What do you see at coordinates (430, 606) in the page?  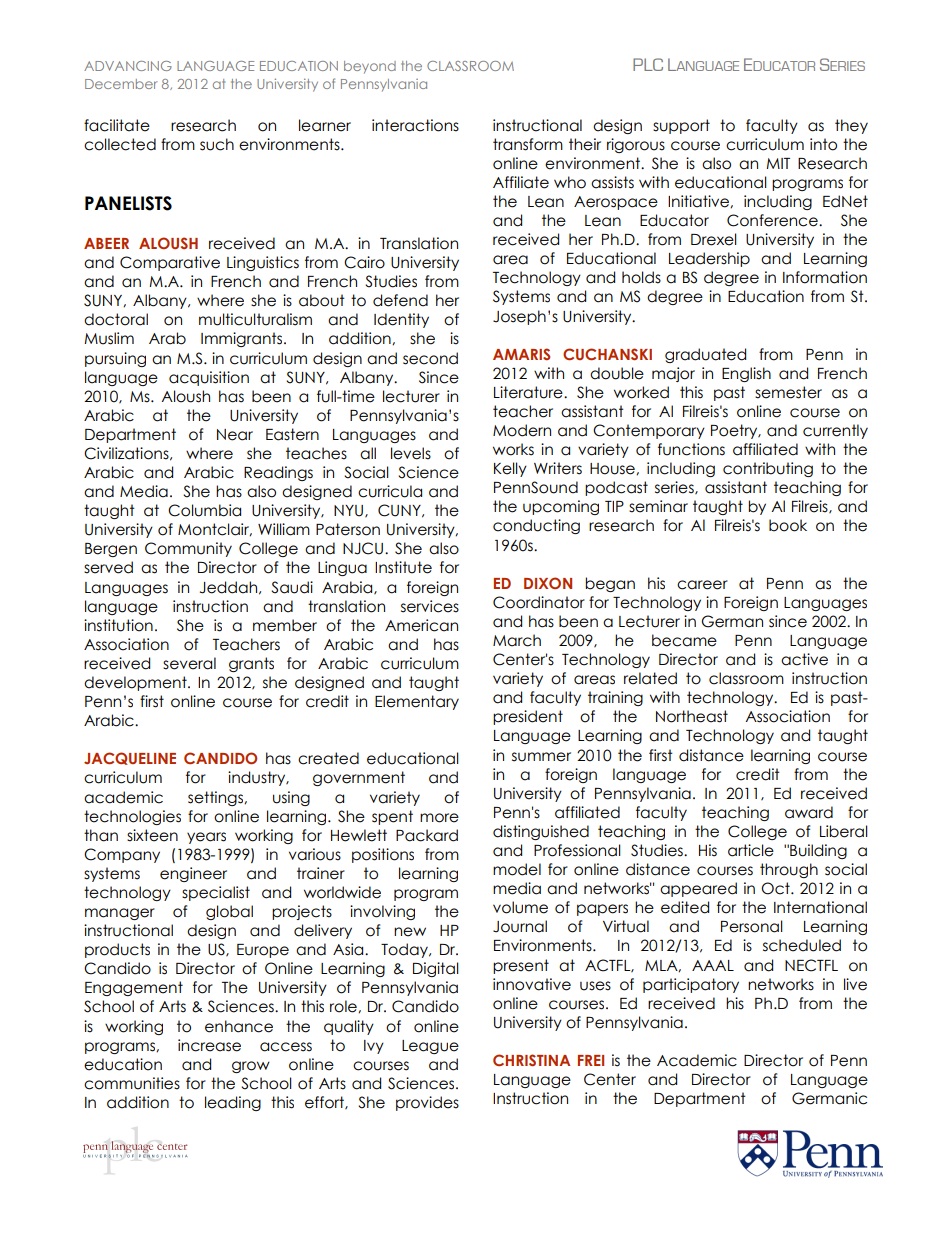 I see `services` at bounding box center [430, 606].
